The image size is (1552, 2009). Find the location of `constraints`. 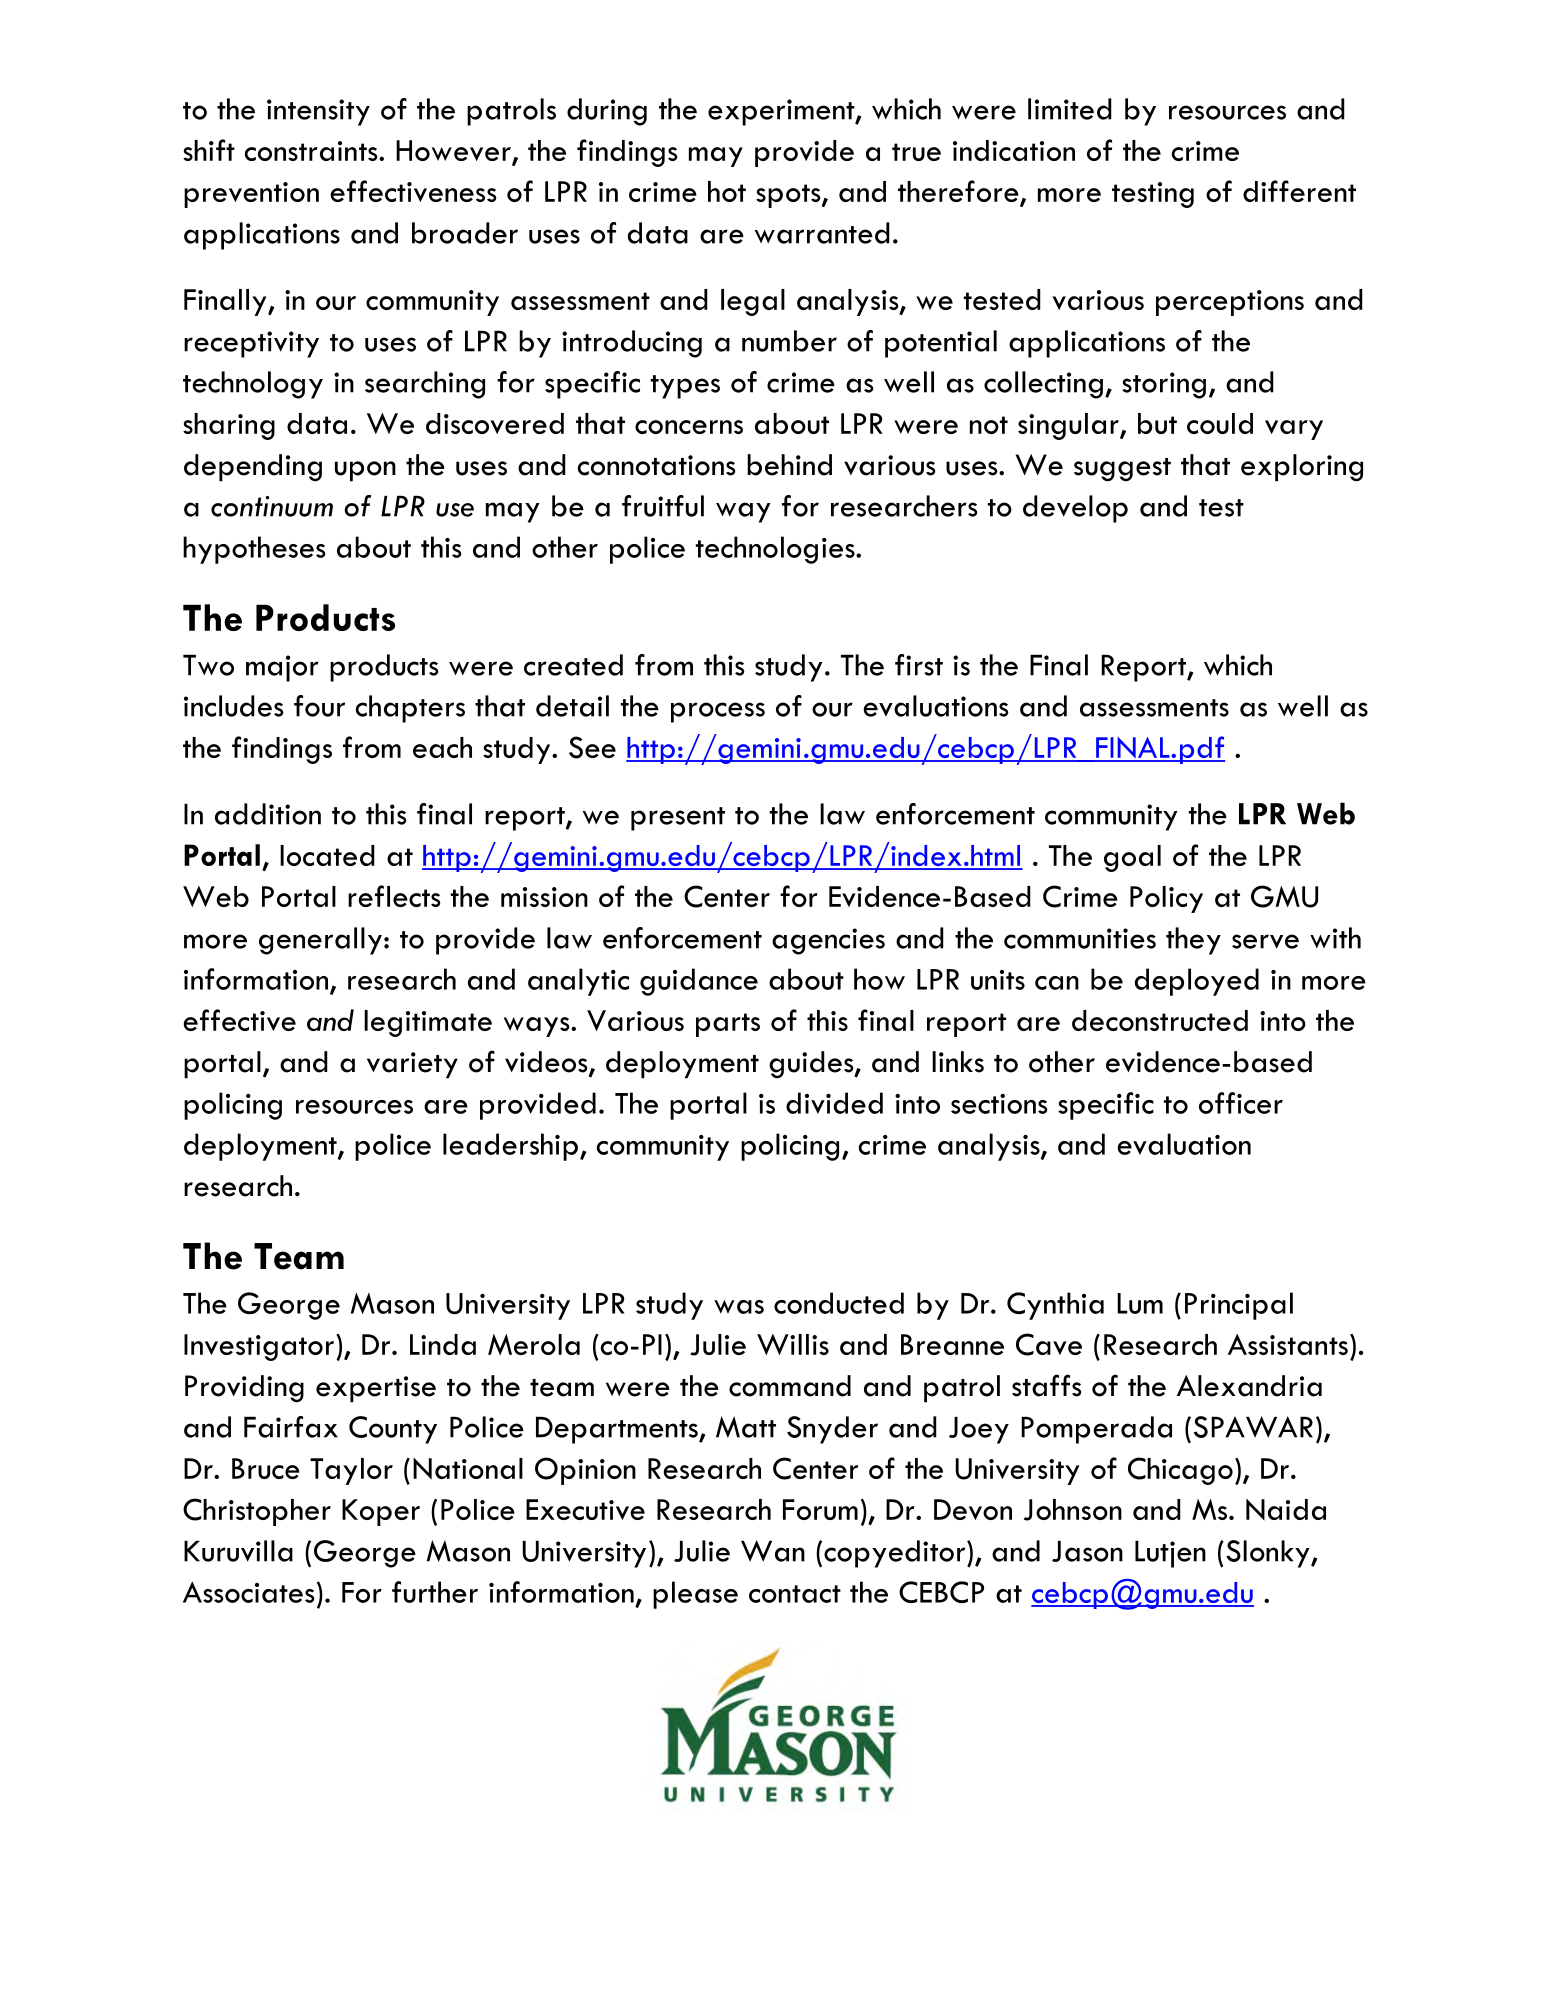

constraints is located at coordinates (312, 151).
